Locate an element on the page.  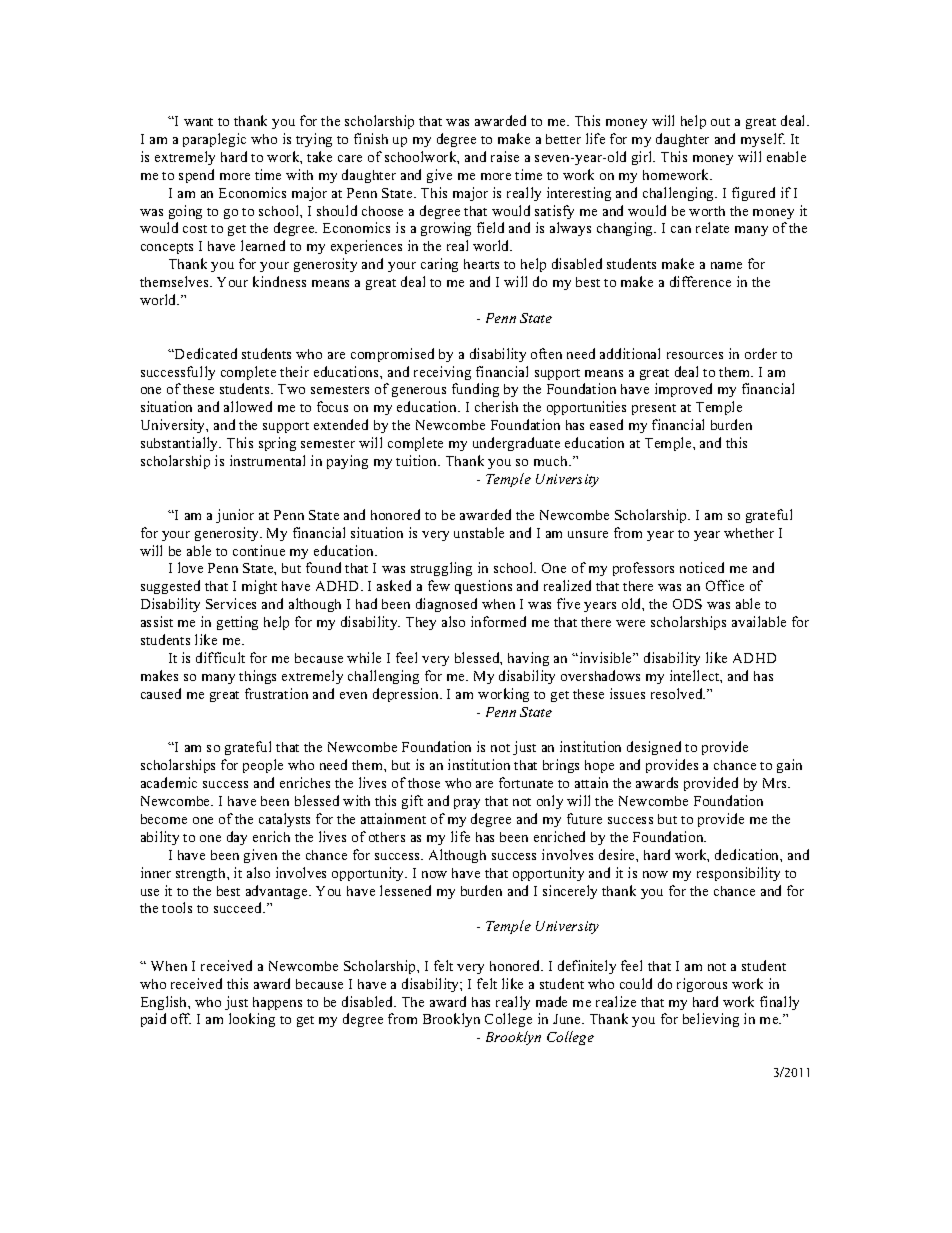
might is located at coordinates (259, 587).
